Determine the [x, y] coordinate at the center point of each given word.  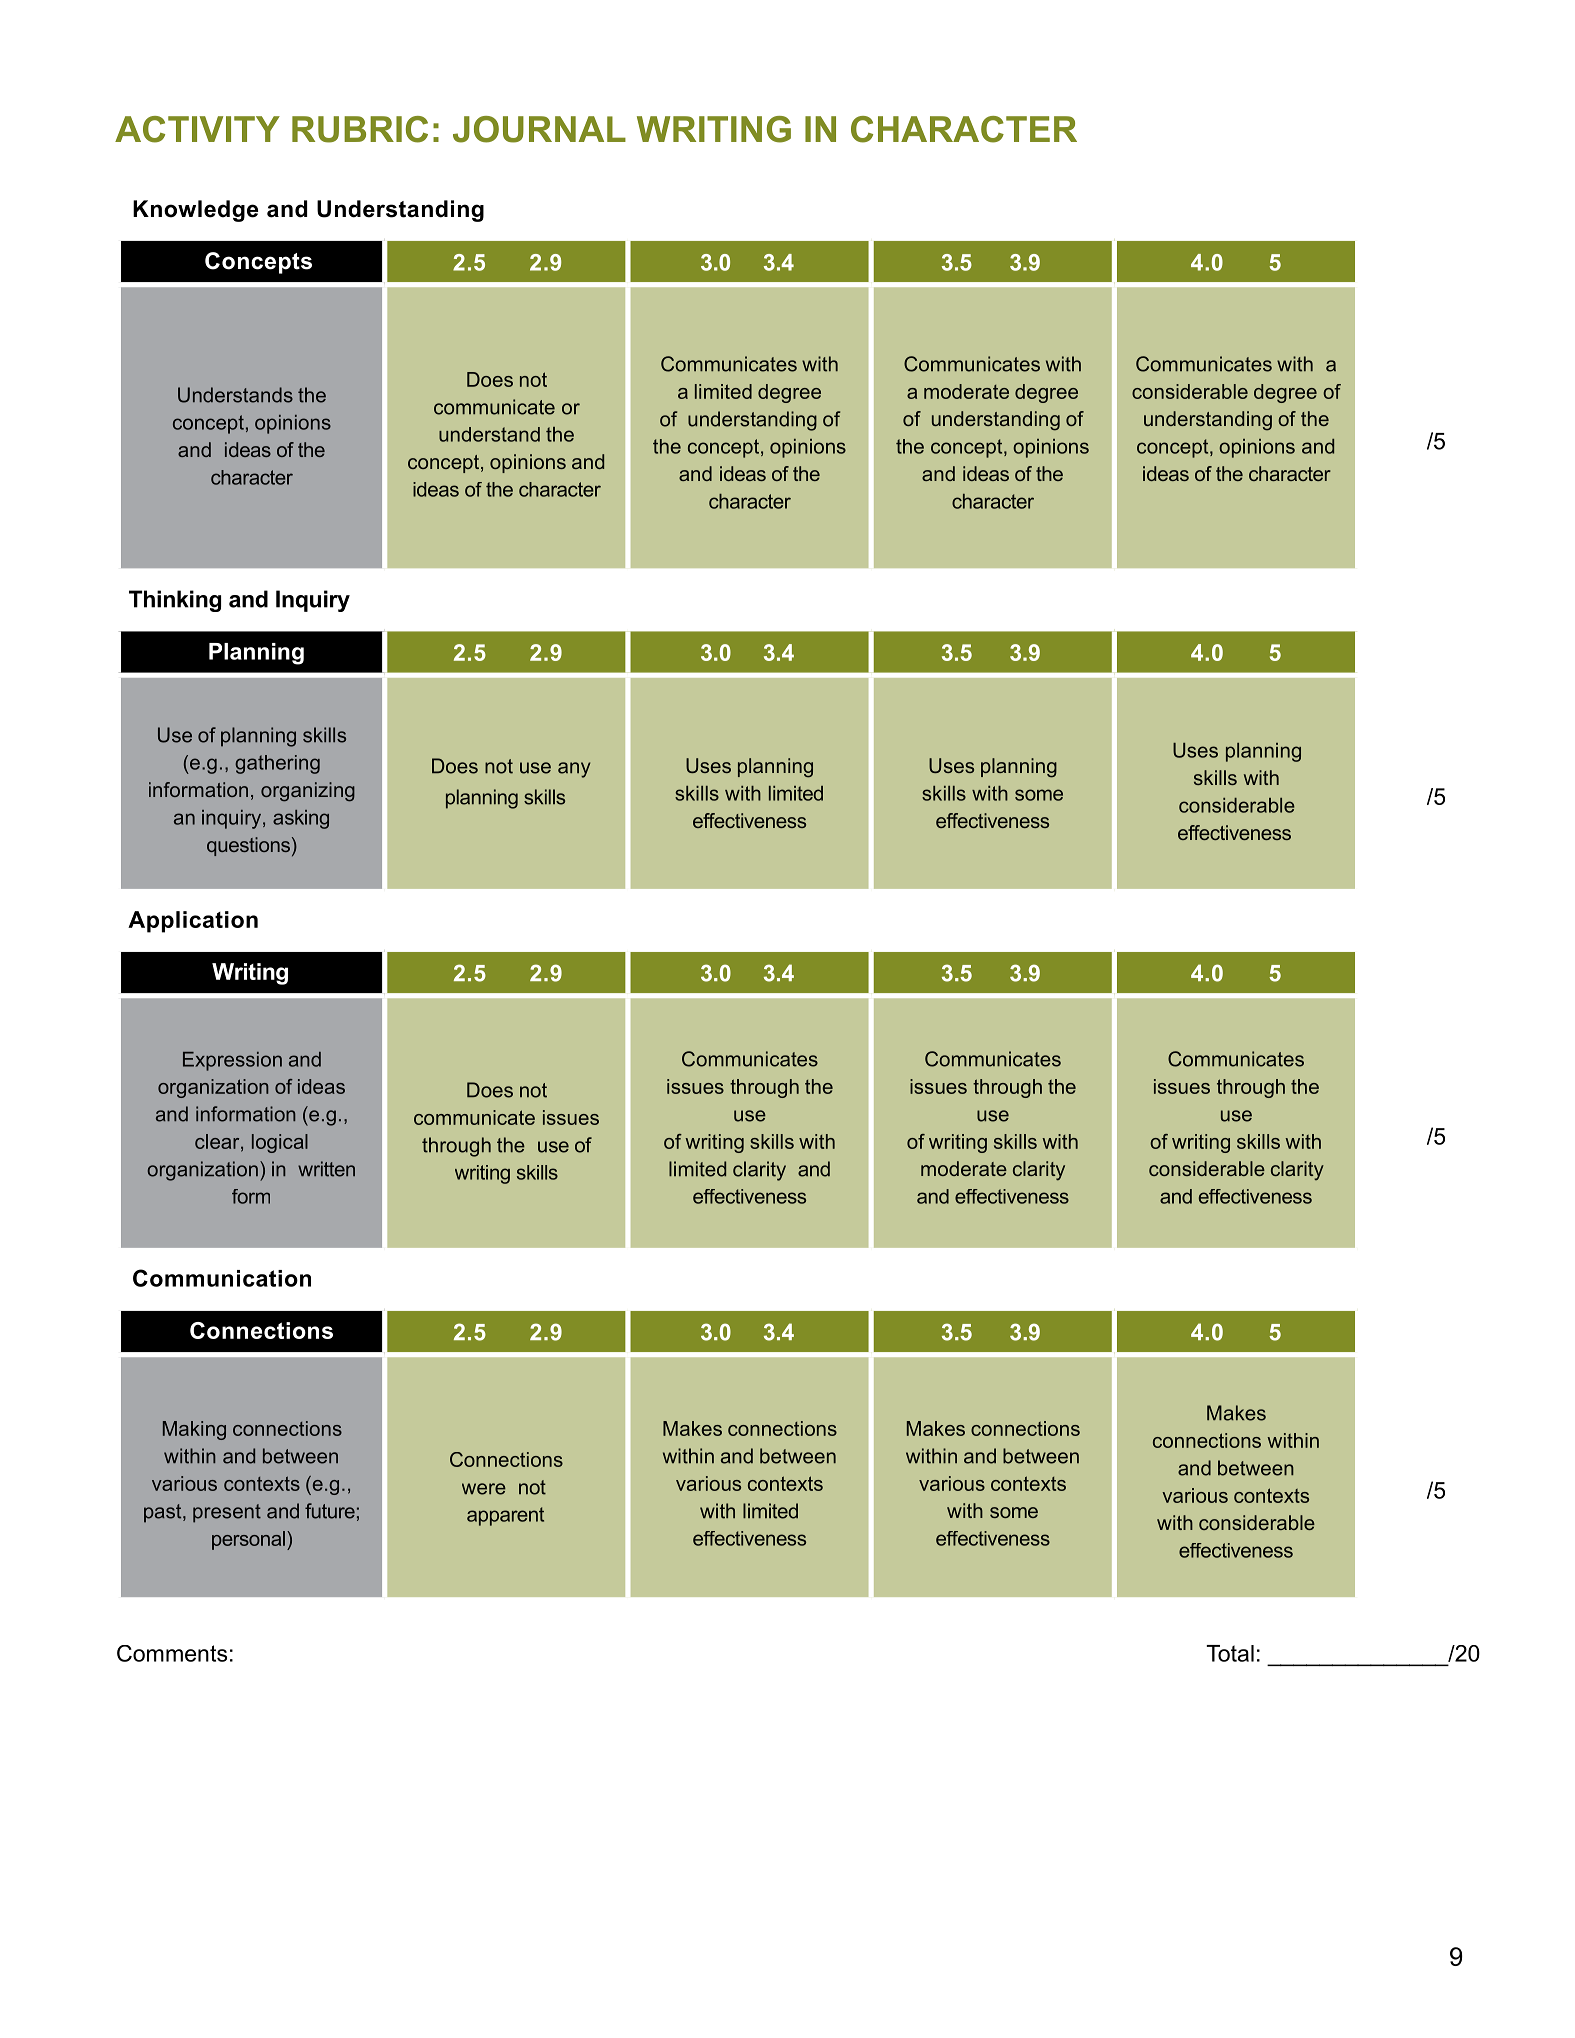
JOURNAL [539, 129]
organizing [308, 792]
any [574, 770]
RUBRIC [360, 129]
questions [248, 846]
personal [248, 1540]
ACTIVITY [197, 129]
